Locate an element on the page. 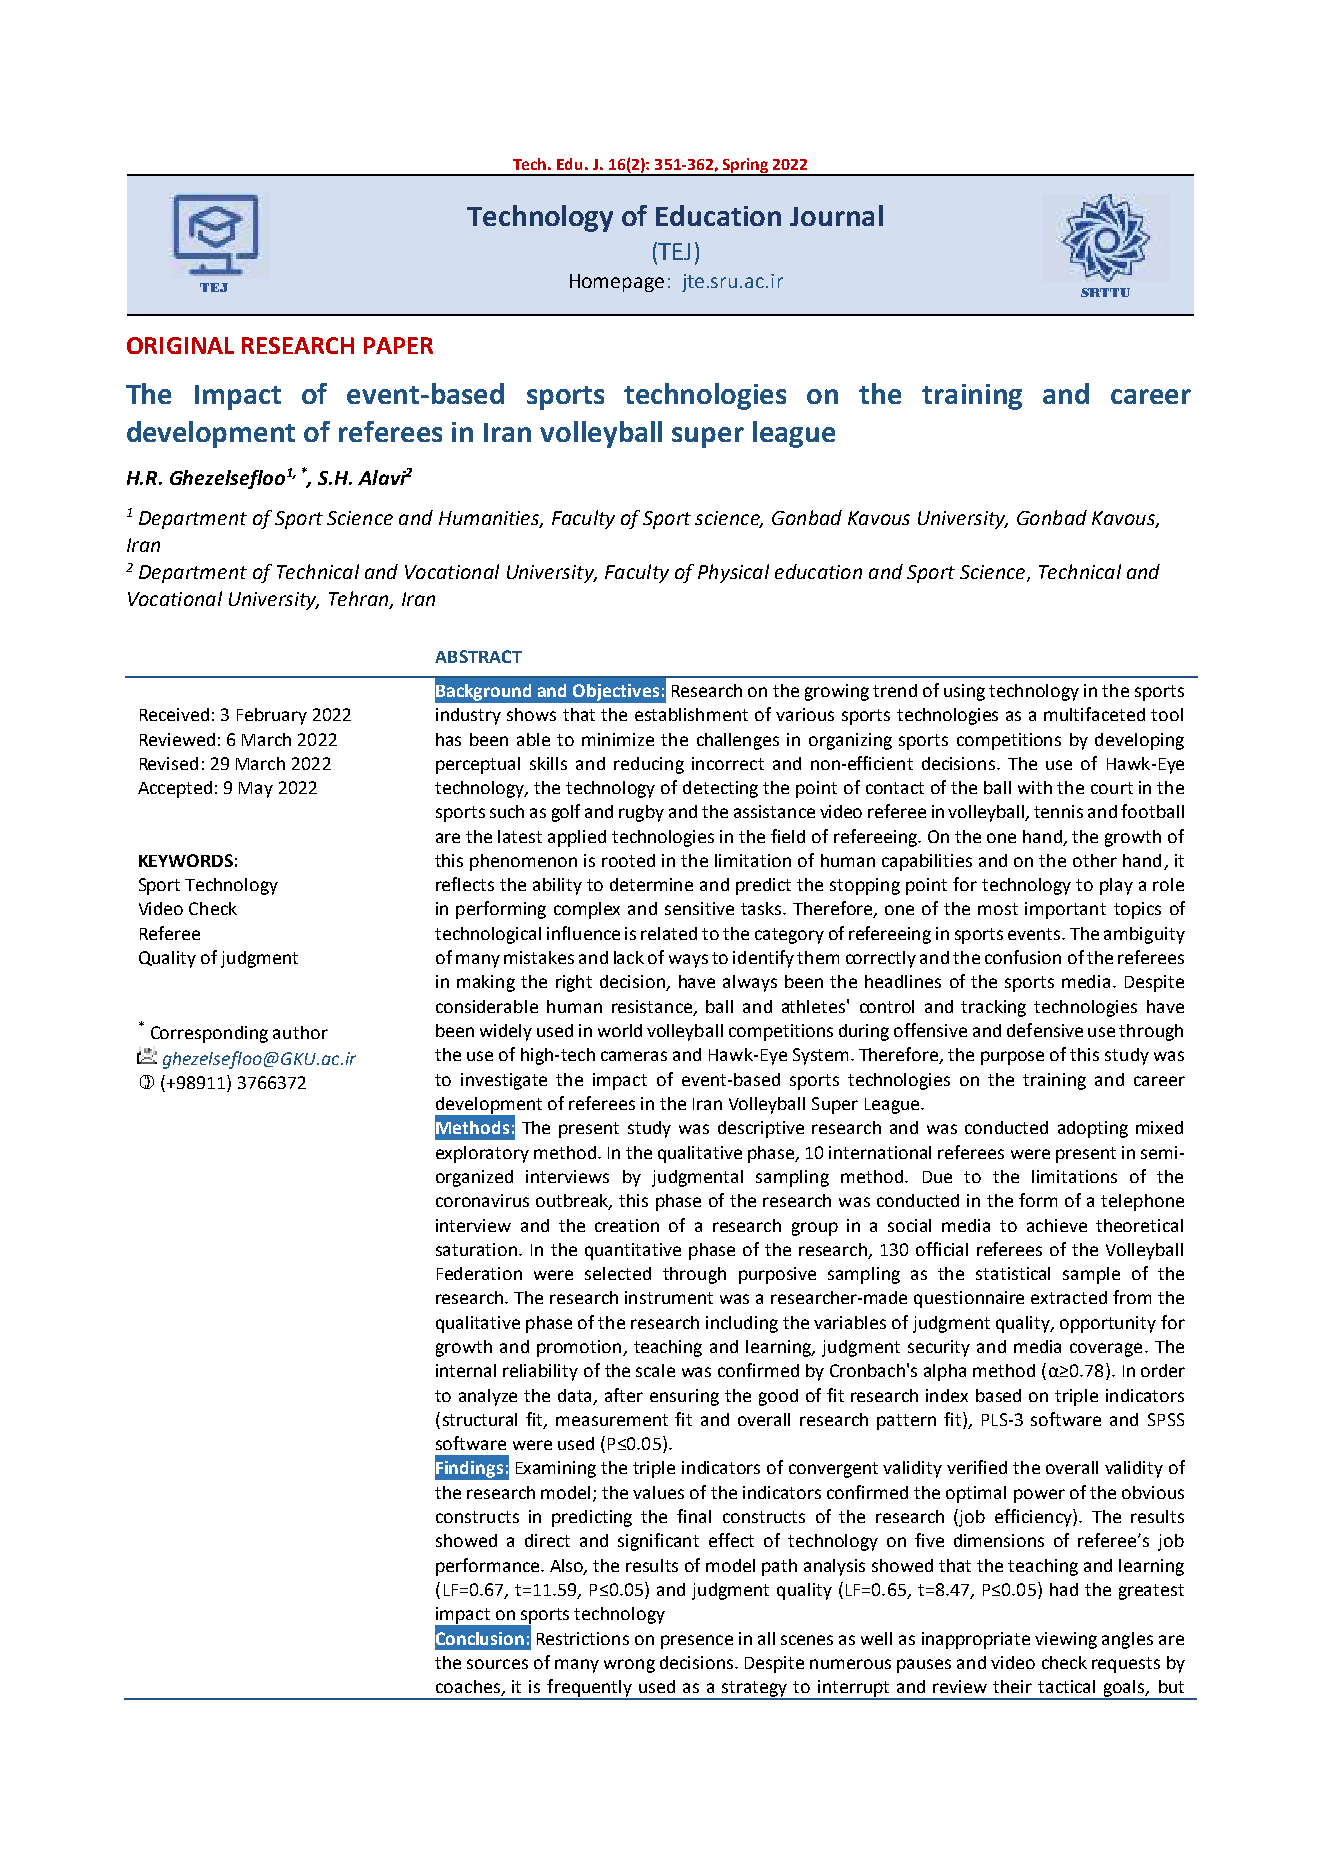 This page has height=1862, width=1317. Spring is located at coordinates (745, 167).
